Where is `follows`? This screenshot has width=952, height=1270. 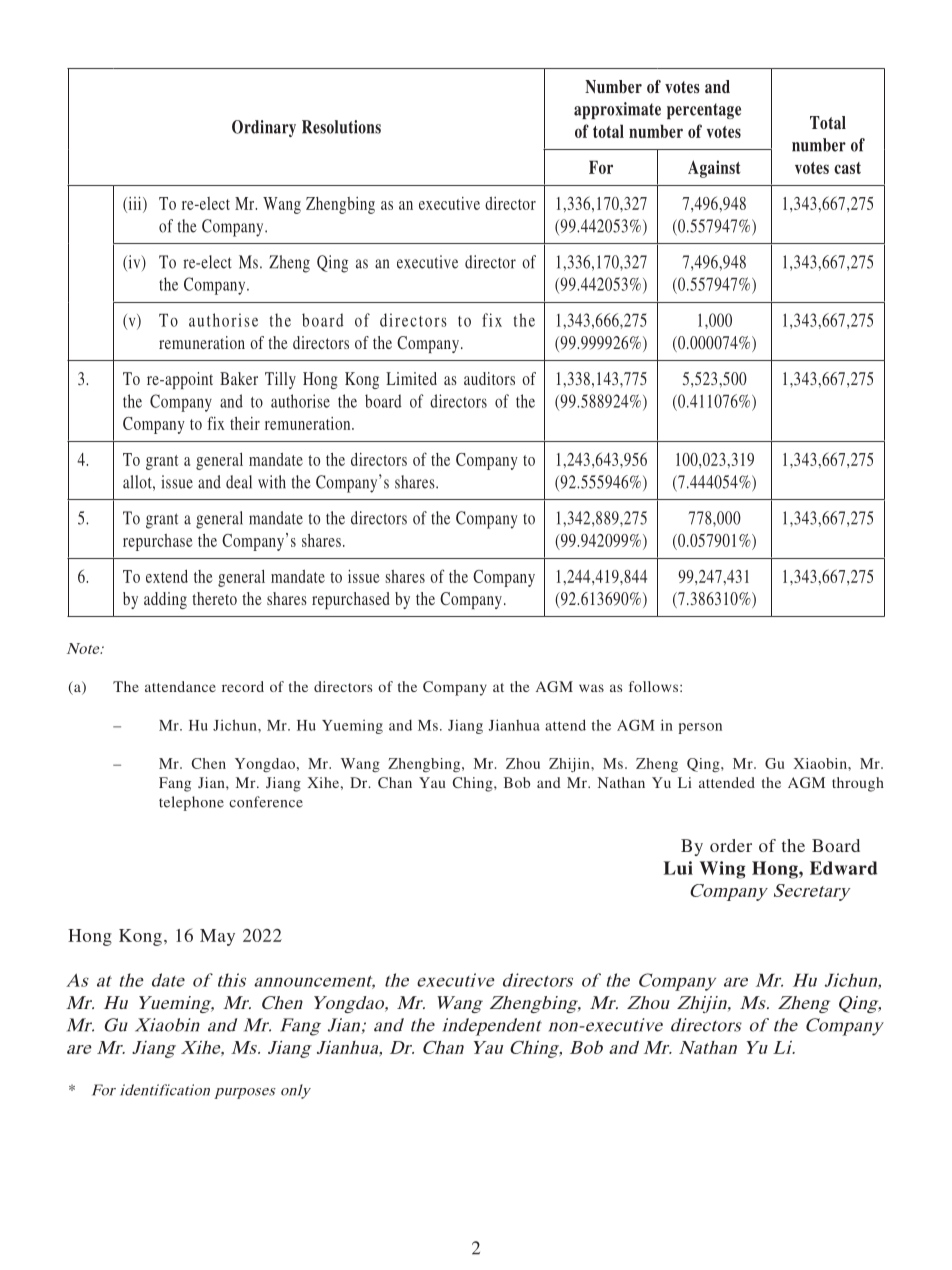
follows is located at coordinates (653, 686).
